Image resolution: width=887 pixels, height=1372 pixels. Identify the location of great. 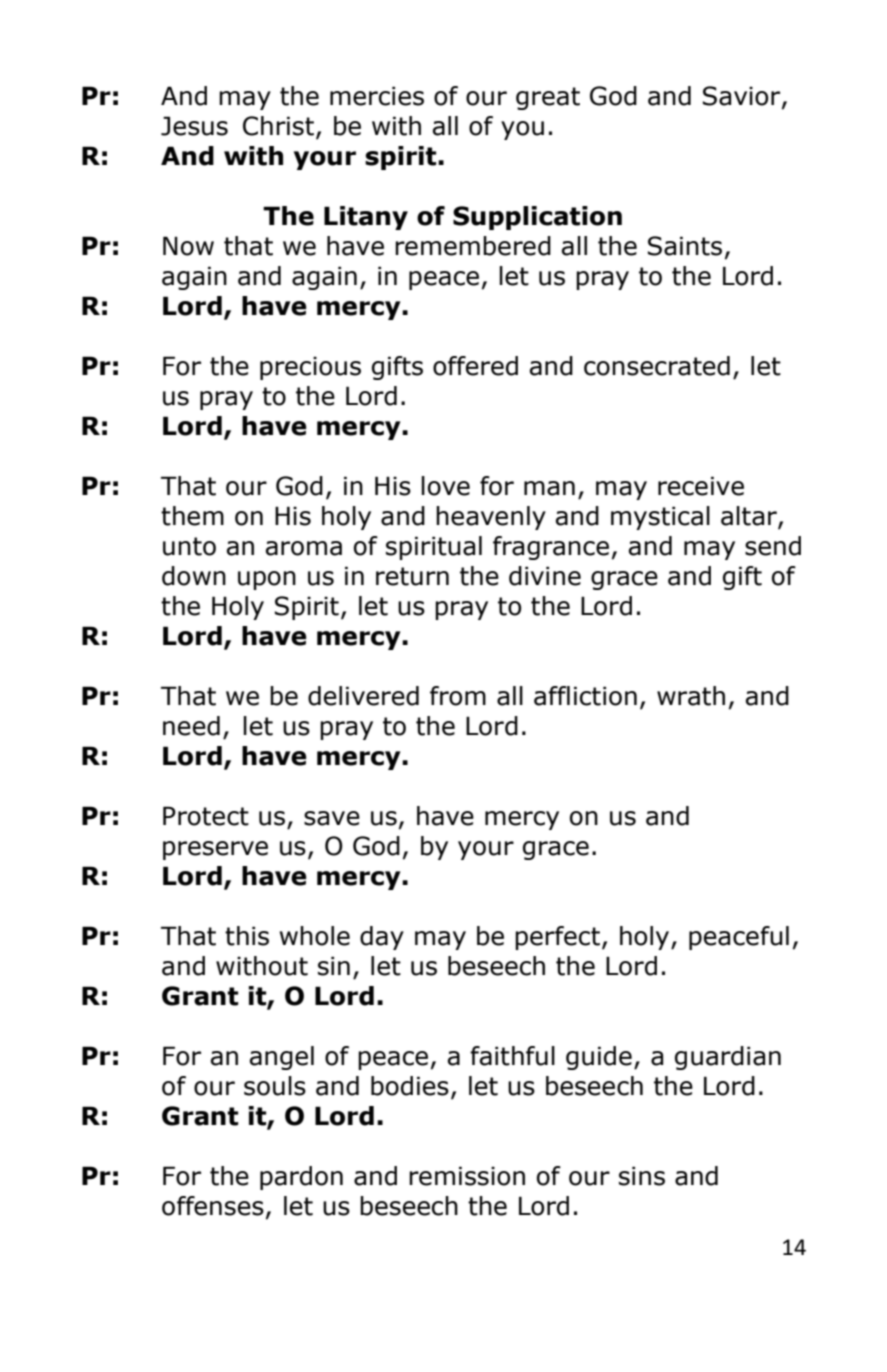
(548, 98).
